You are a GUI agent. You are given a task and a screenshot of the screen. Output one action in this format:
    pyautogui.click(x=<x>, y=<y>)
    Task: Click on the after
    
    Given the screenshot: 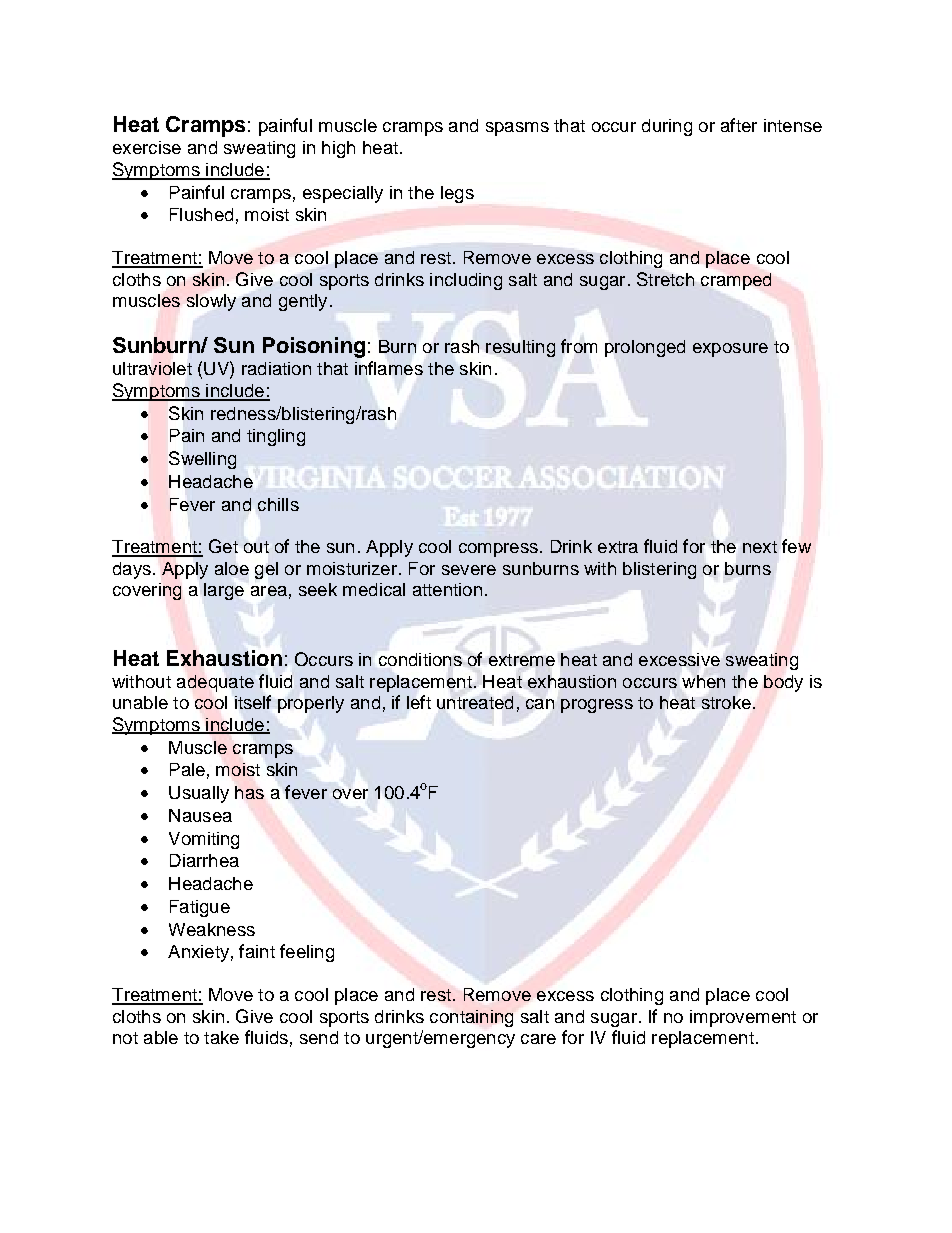 What is the action you would take?
    pyautogui.click(x=739, y=125)
